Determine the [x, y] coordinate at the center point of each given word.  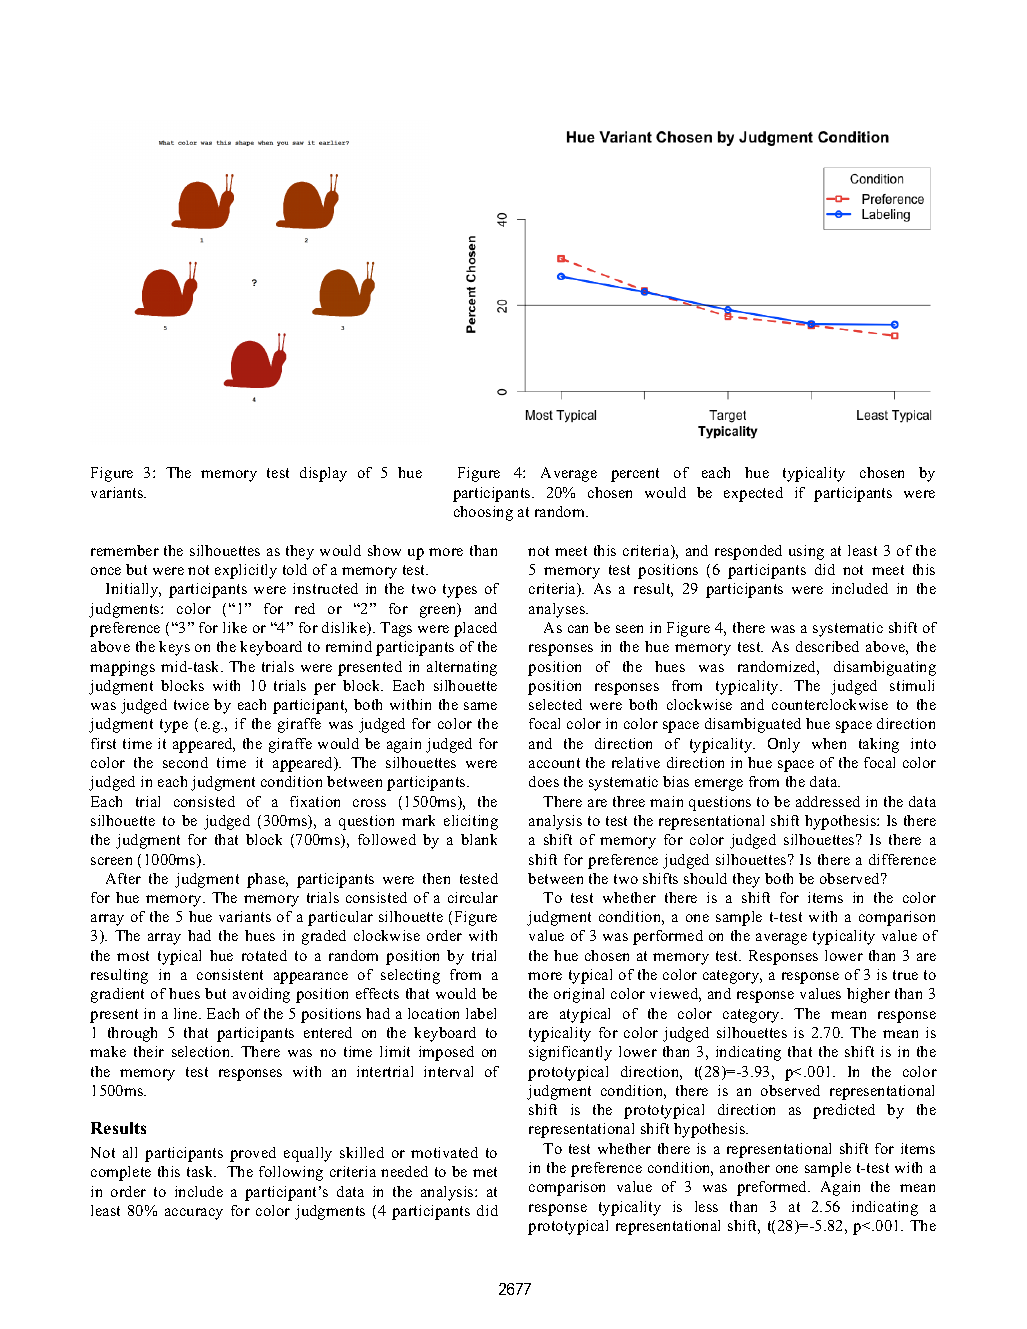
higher [868, 995]
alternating [462, 668]
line [187, 1013]
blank [479, 839]
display [323, 474]
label [481, 1013]
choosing [483, 513]
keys [174, 648]
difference [902, 859]
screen [111, 861]
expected [753, 494]
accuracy [194, 1214]
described [827, 646]
